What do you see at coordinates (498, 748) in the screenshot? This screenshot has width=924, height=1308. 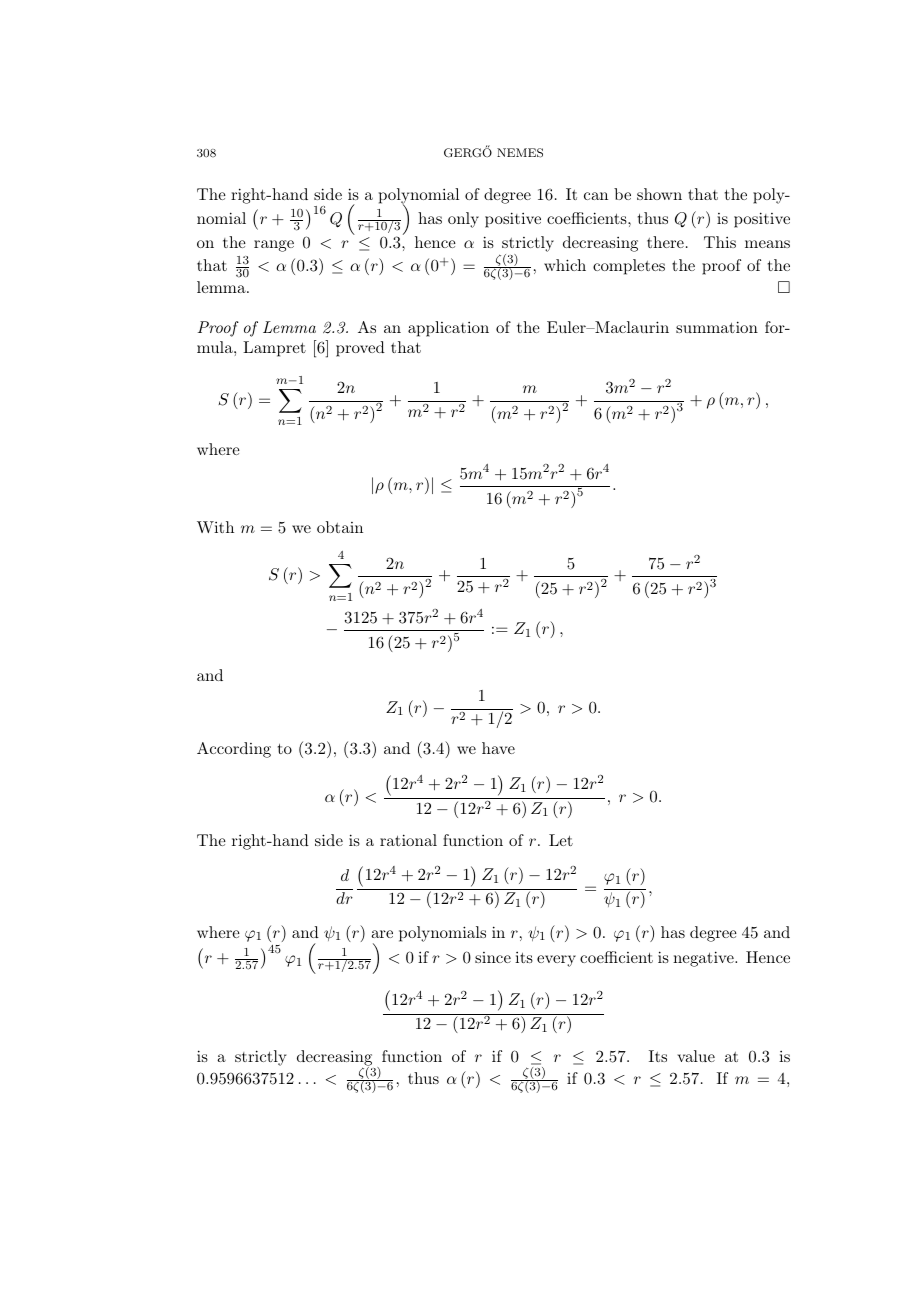 I see `have` at bounding box center [498, 748].
